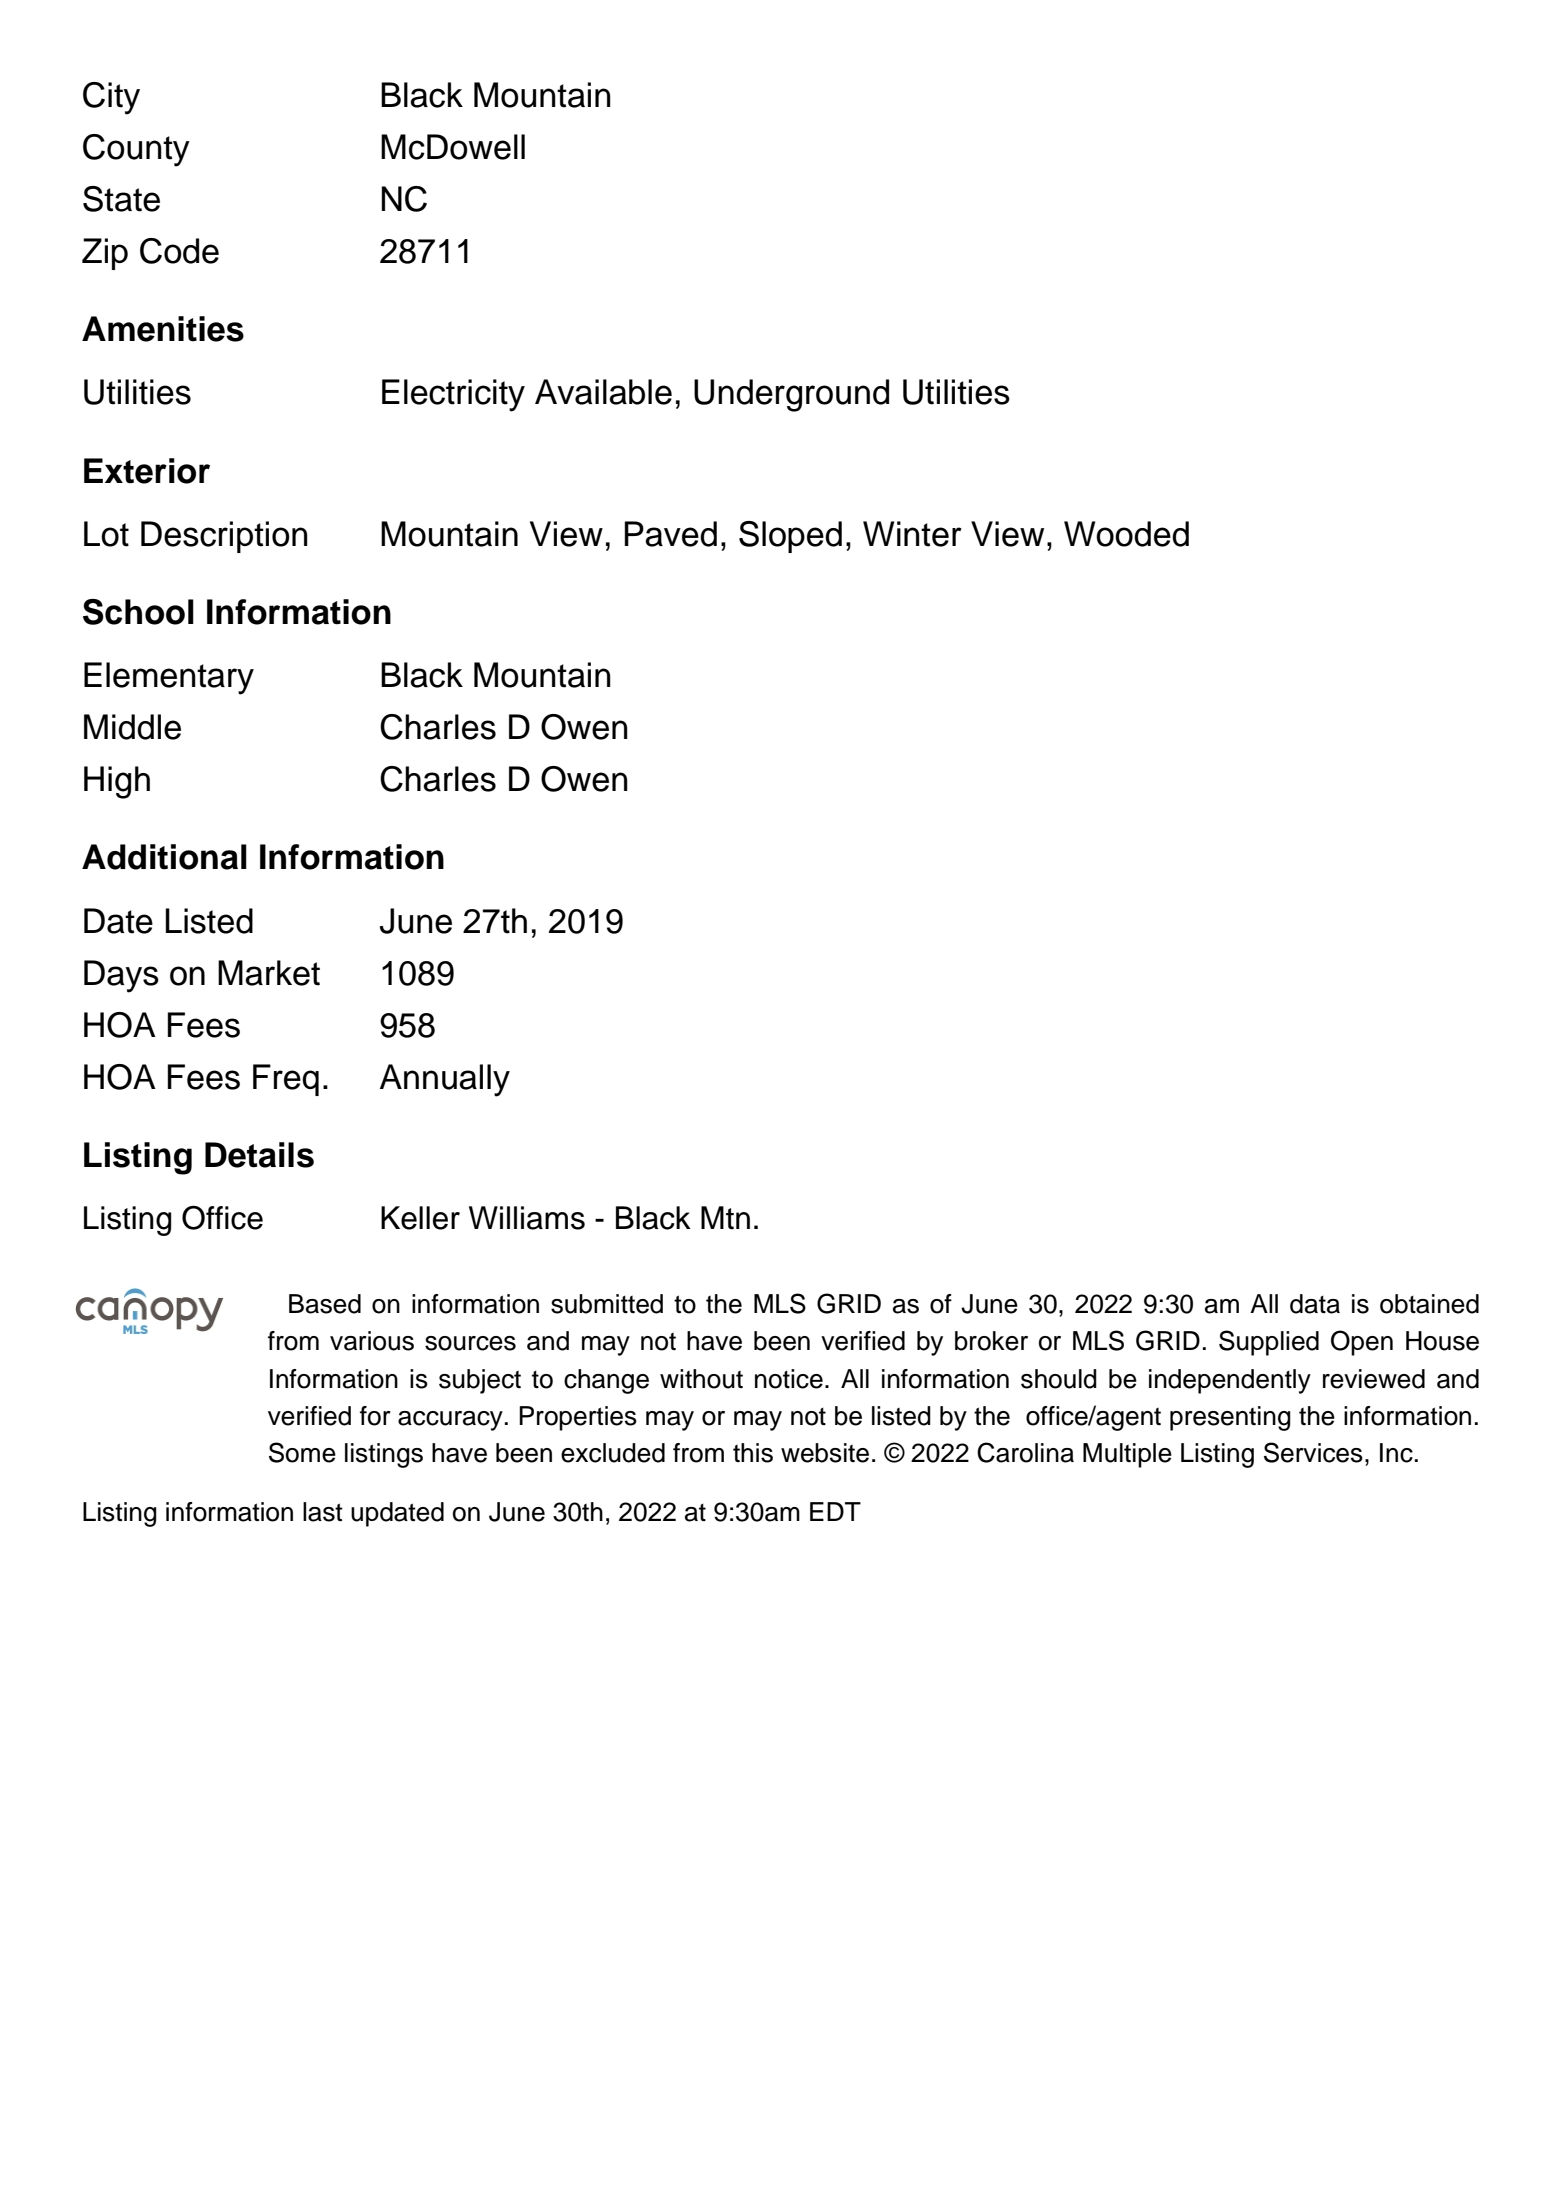 The image size is (1562, 2209). What do you see at coordinates (269, 973) in the image?
I see `Market` at bounding box center [269, 973].
